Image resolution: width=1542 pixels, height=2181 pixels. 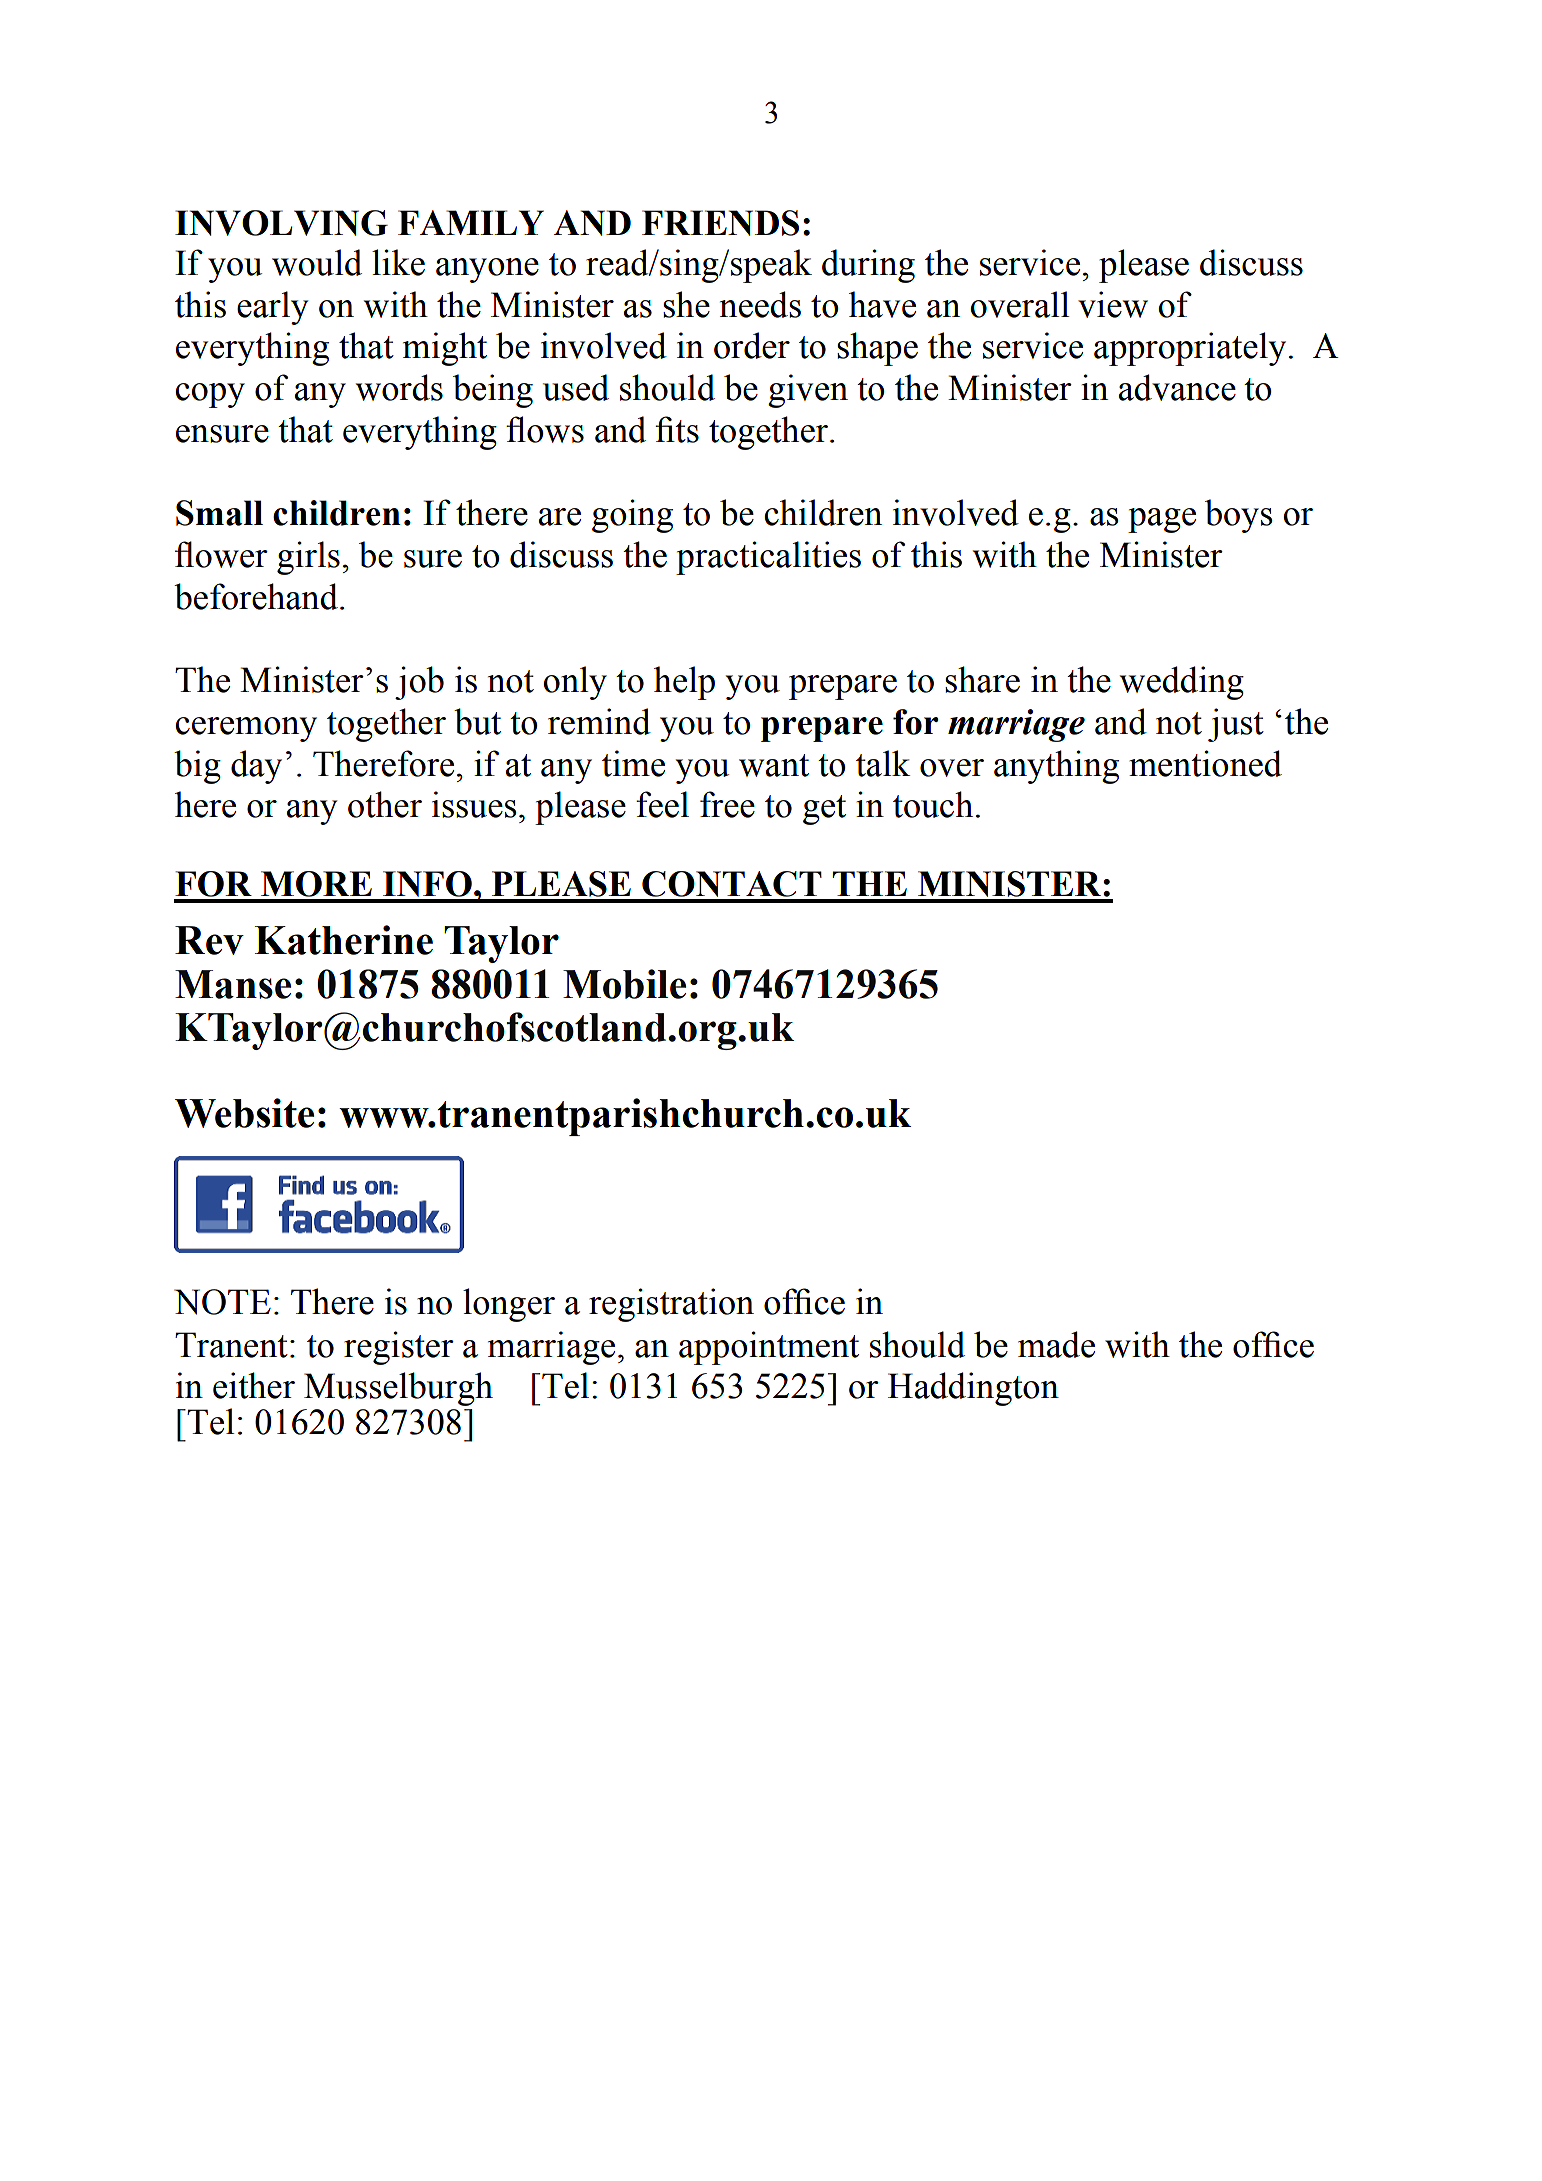 I want to click on made, so click(x=1056, y=1344).
